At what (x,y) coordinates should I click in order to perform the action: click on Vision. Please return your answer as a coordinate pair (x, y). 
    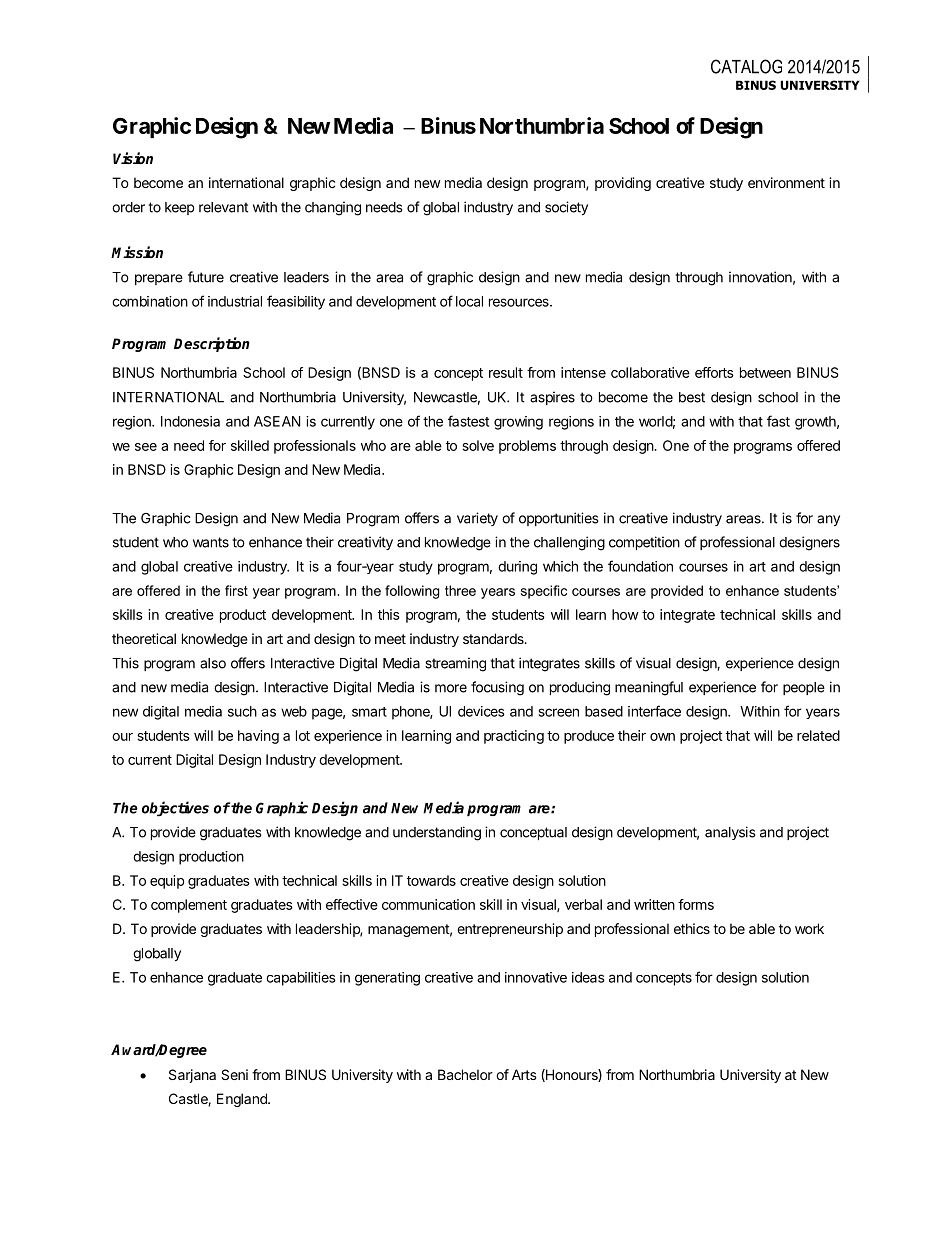
    Looking at the image, I should click on (133, 158).
